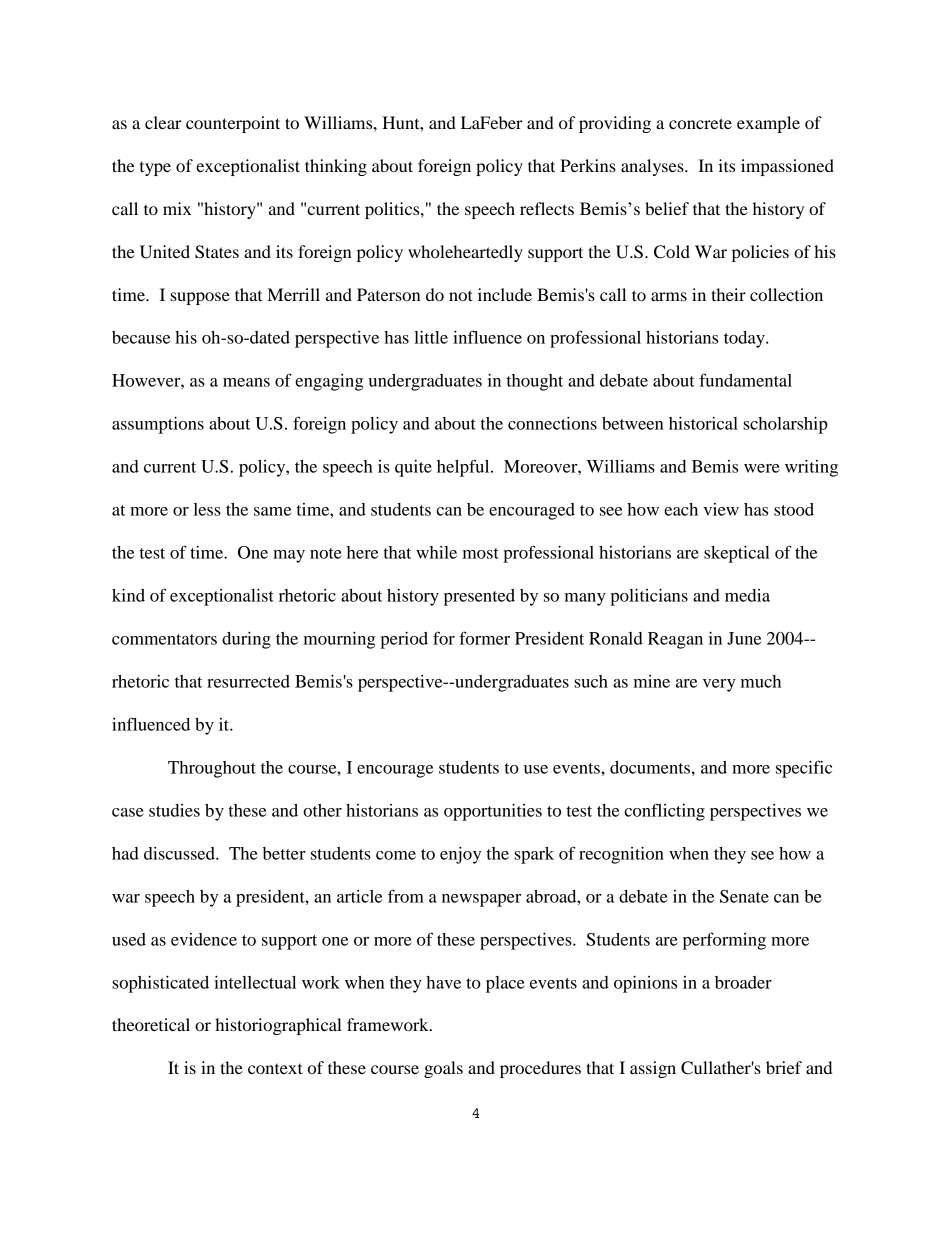 The height and width of the screenshot is (1233, 952). I want to click on counterpoint, so click(233, 124).
